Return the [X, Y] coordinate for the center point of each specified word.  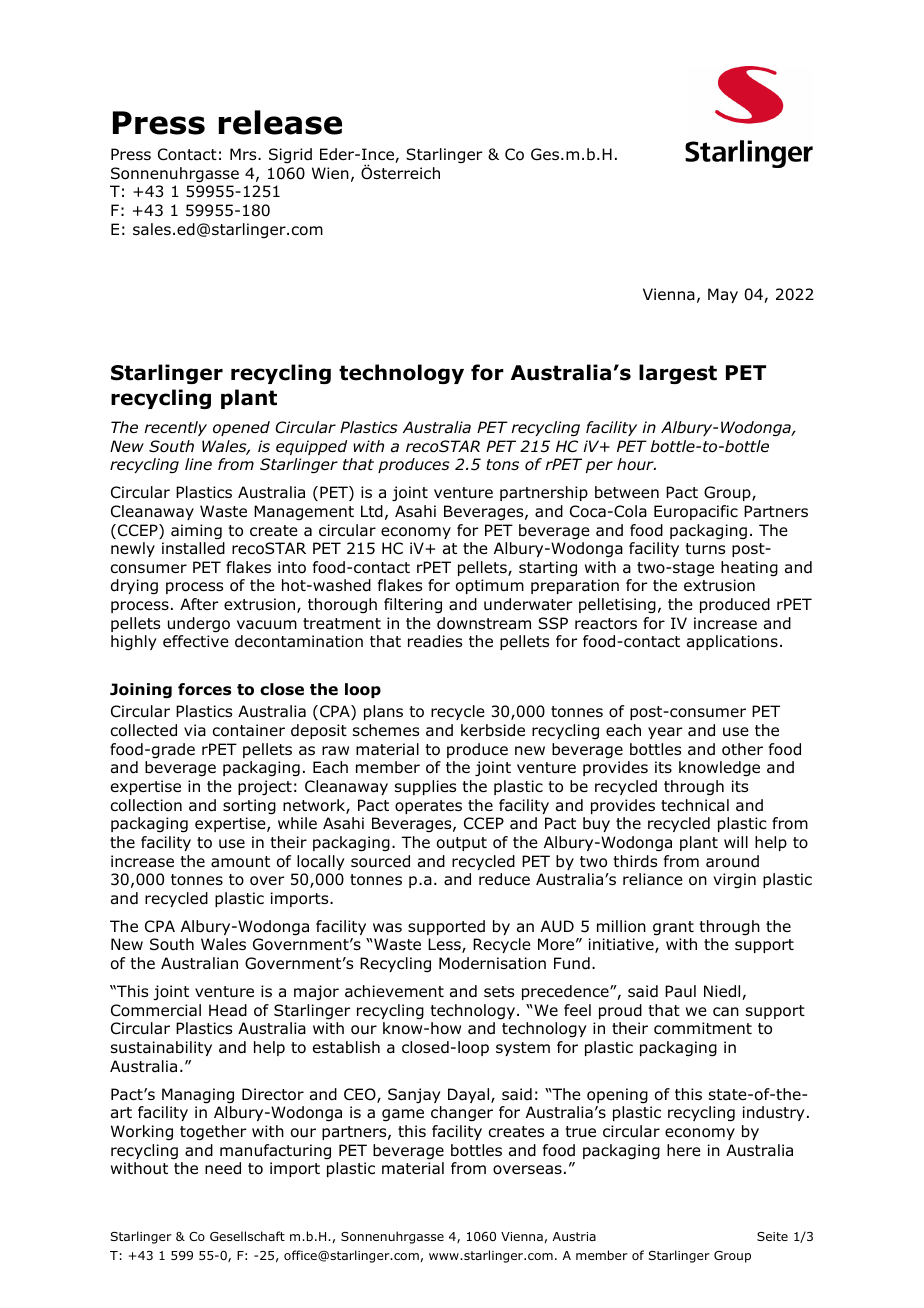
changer [462, 1114]
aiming [196, 532]
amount [240, 862]
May [723, 295]
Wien [330, 173]
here [684, 1150]
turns [705, 549]
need [223, 1168]
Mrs [244, 154]
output [462, 844]
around [732, 861]
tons [502, 464]
